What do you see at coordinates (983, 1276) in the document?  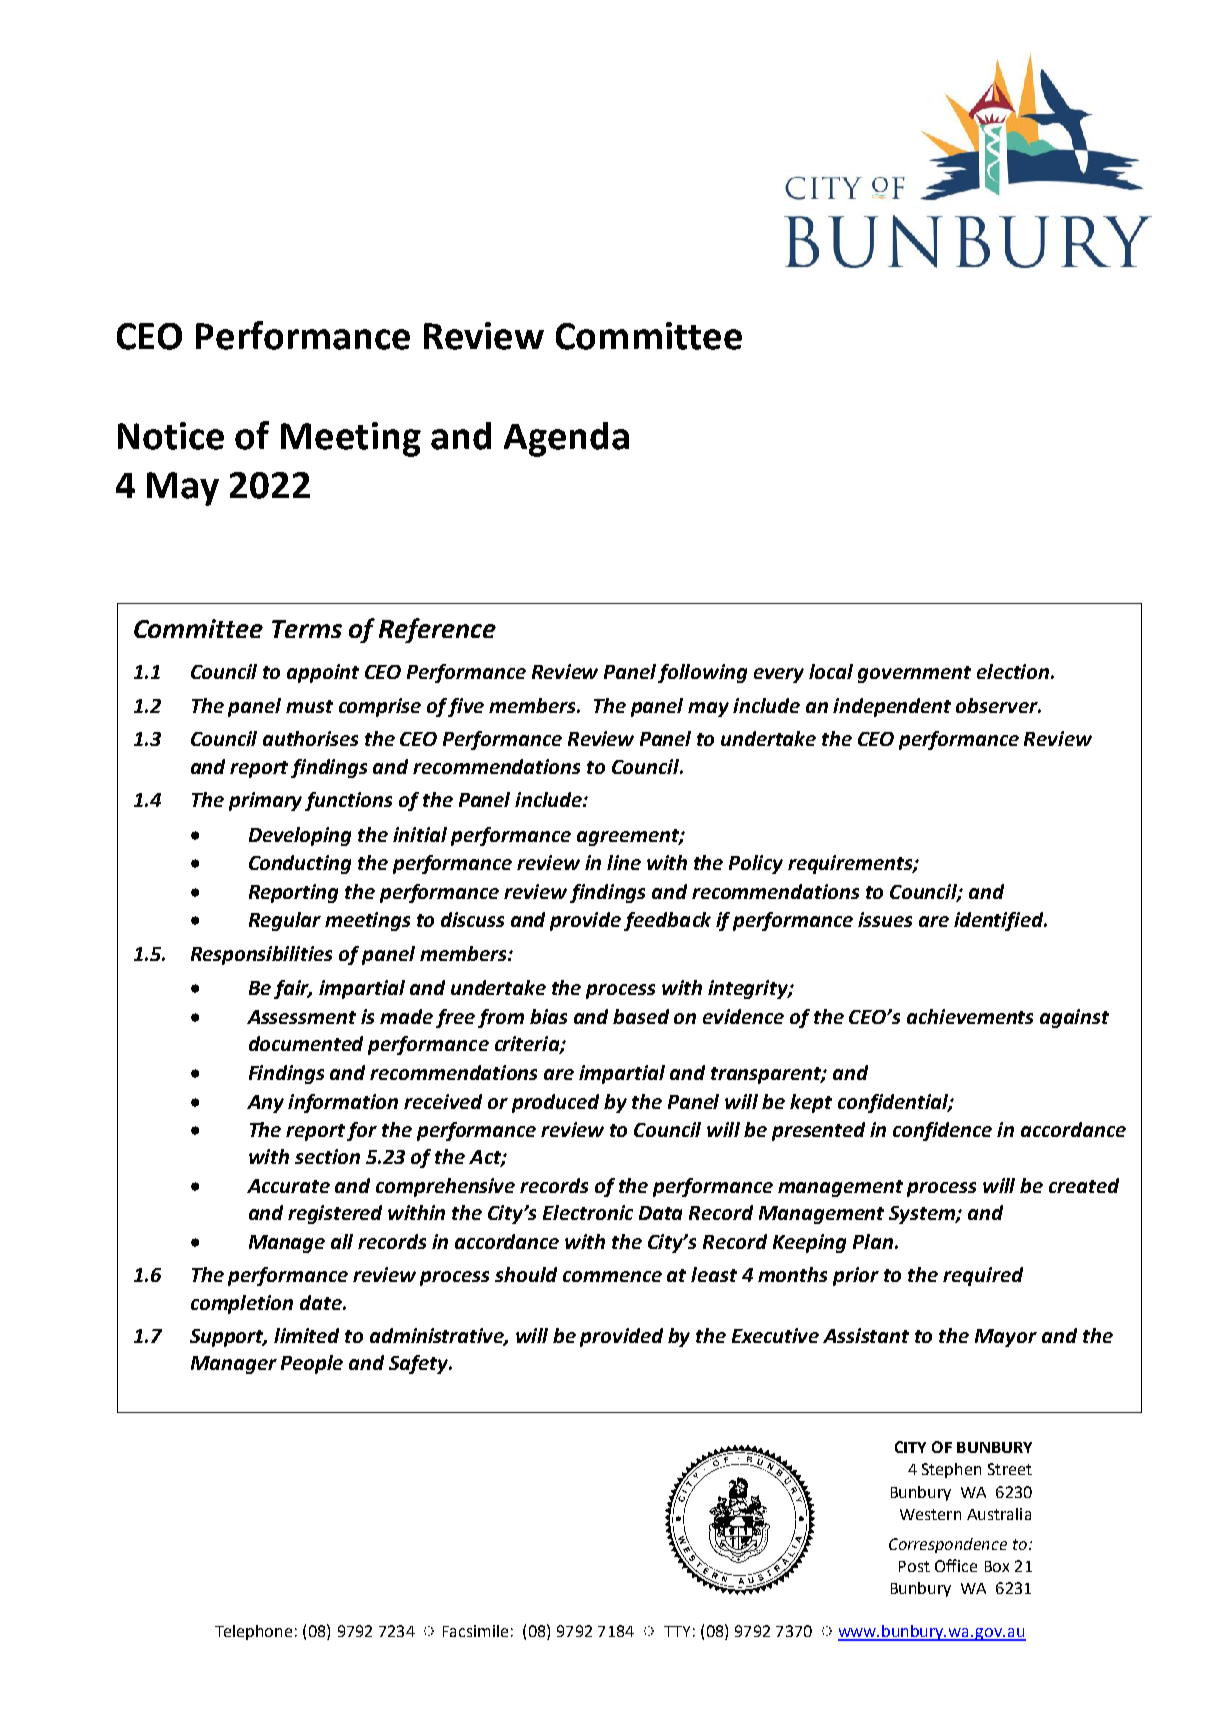 I see `required` at bounding box center [983, 1276].
